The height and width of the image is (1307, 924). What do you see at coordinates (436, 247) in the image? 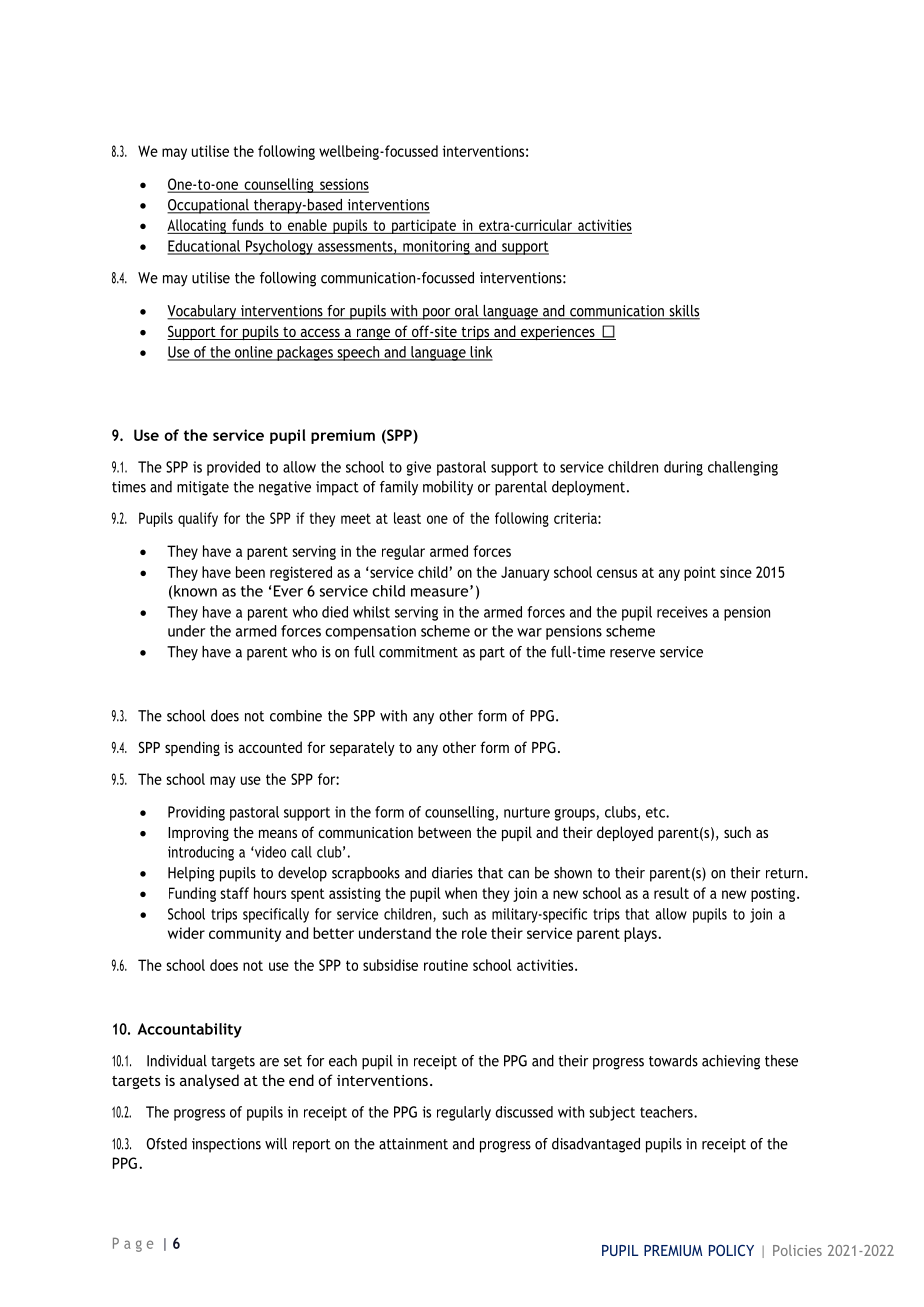
I see `monitoring` at bounding box center [436, 247].
